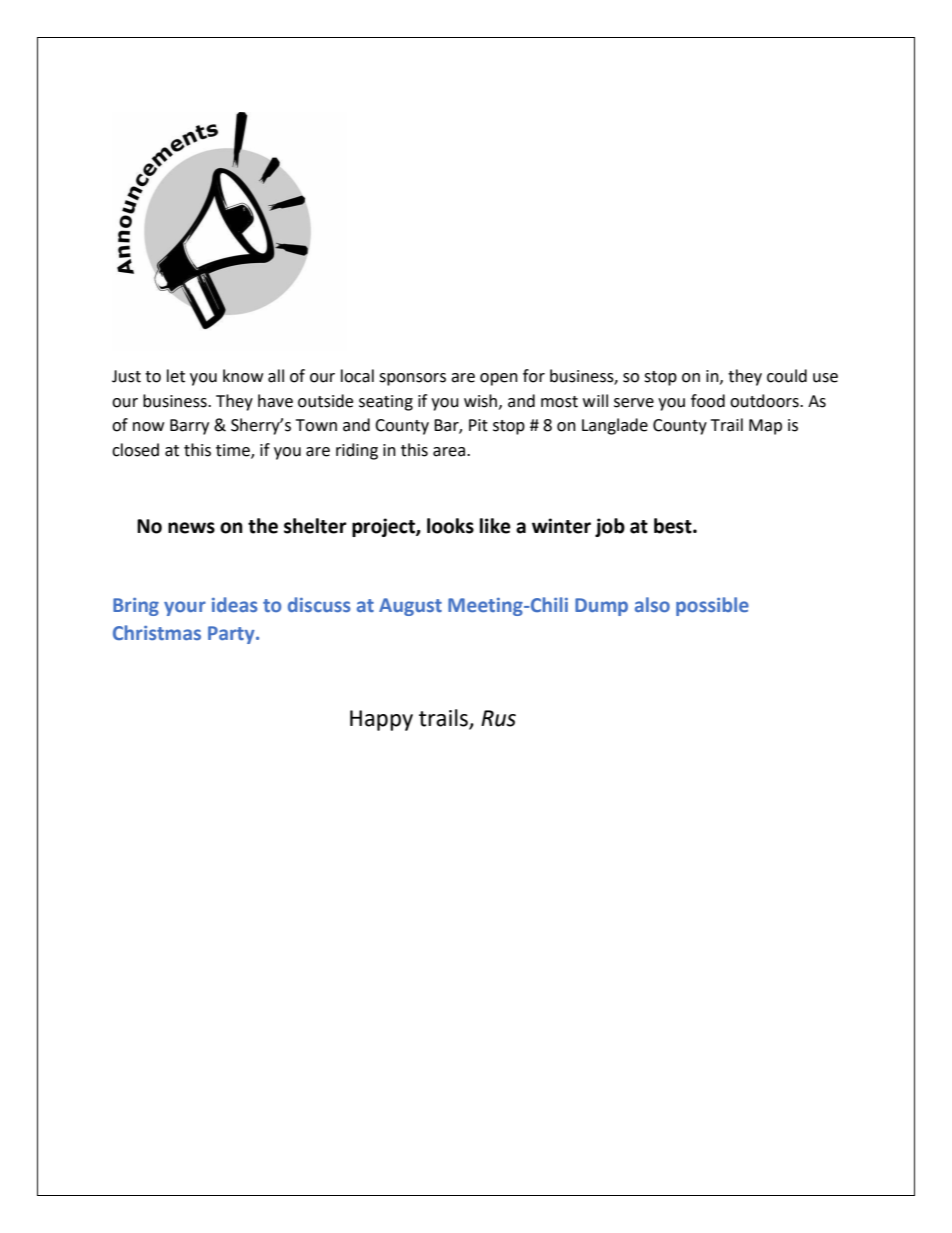 The height and width of the screenshot is (1233, 952). I want to click on Dump, so click(601, 607).
